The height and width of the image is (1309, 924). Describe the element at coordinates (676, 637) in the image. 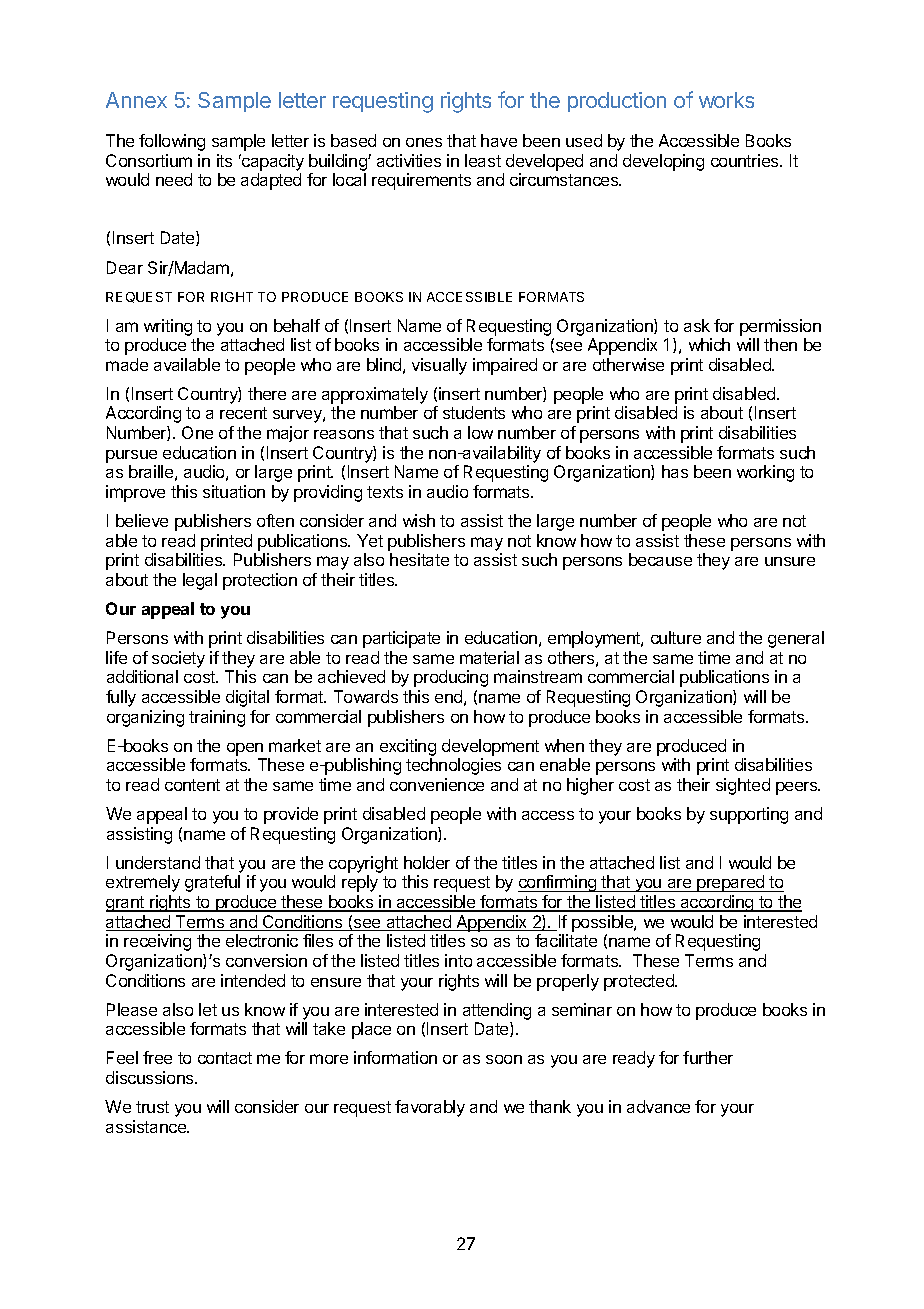

I see `culture` at that location.
